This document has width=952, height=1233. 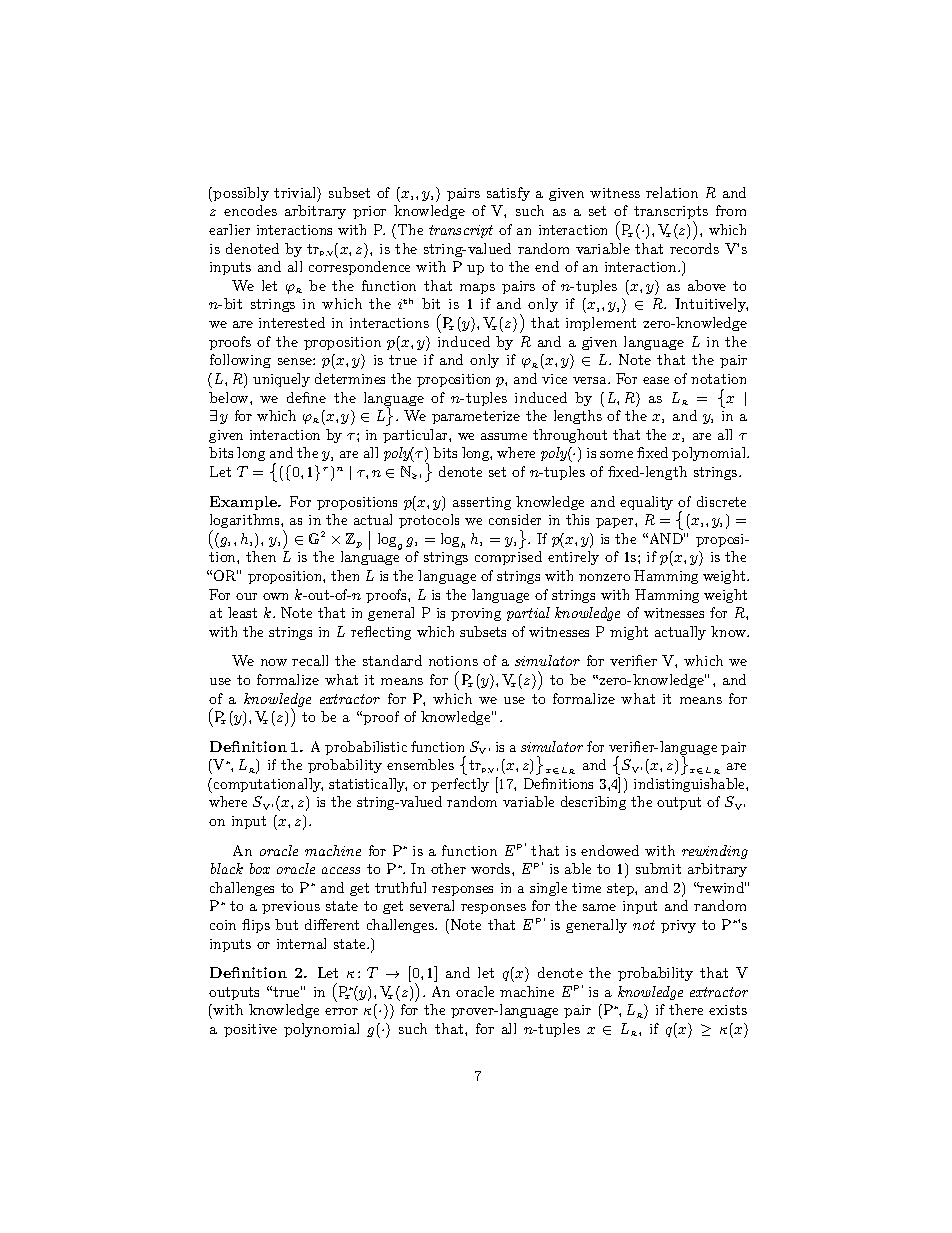 I want to click on records, so click(x=694, y=248).
